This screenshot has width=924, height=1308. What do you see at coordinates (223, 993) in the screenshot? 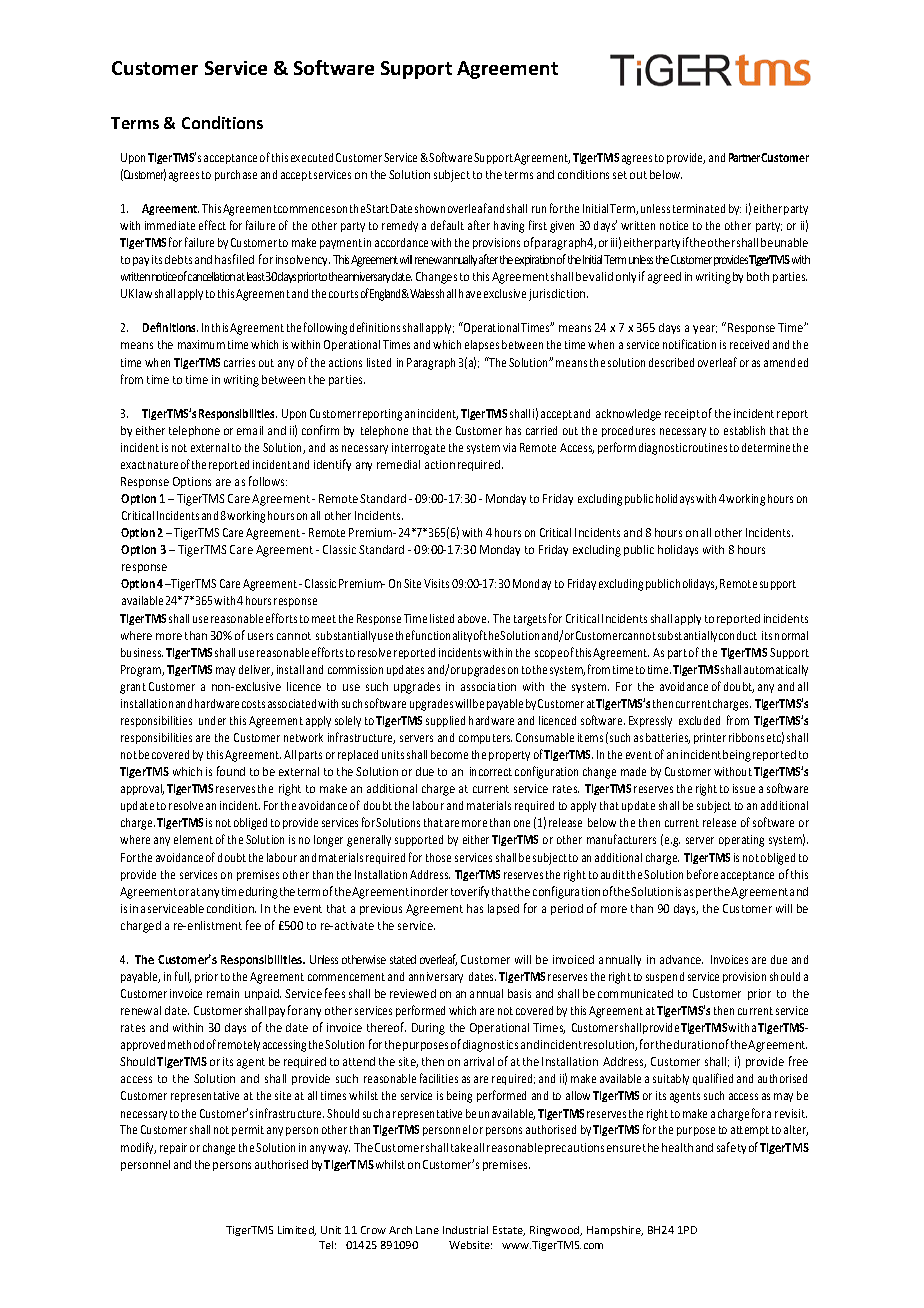
I see `remain` at bounding box center [223, 993].
